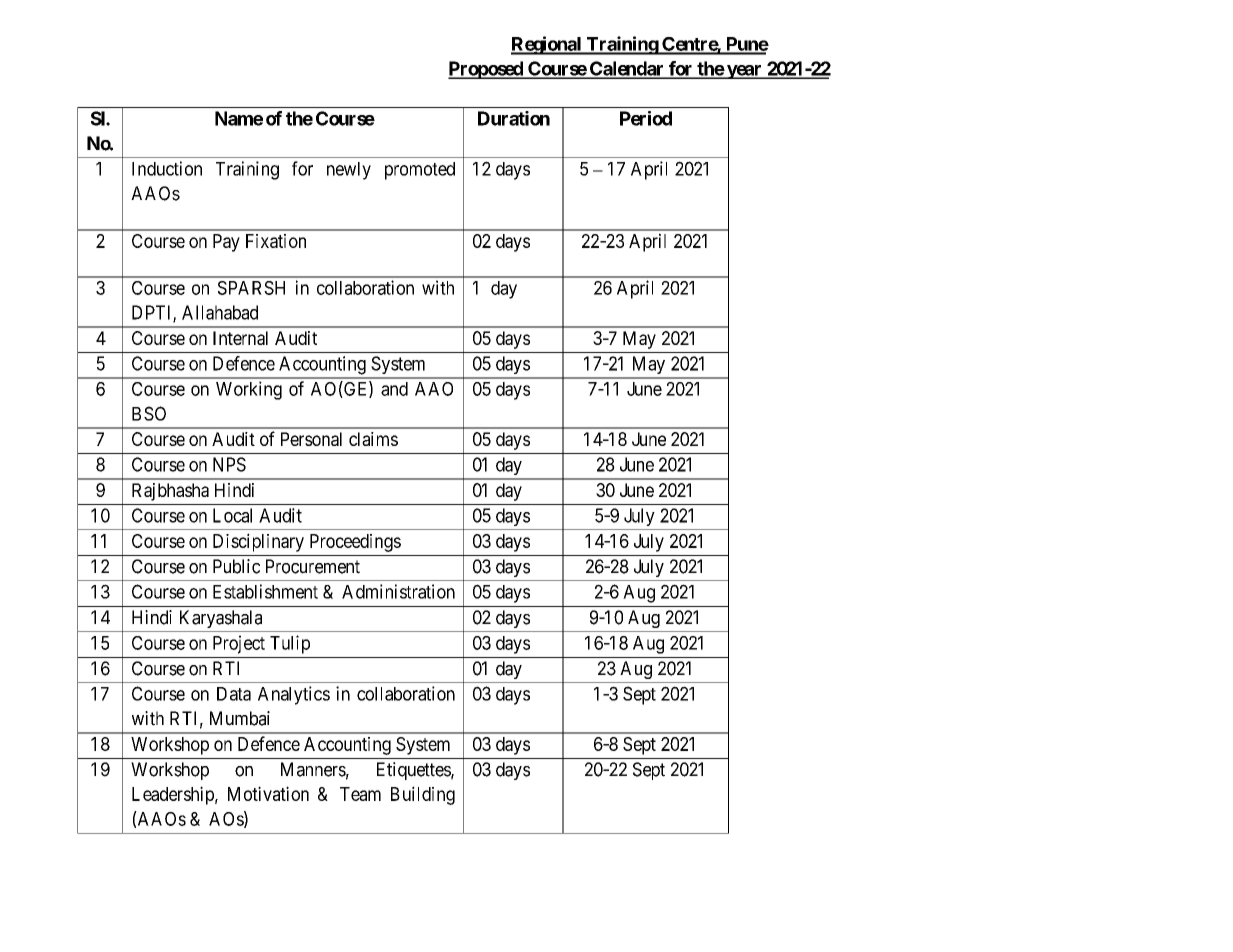 The image size is (1233, 952). Describe the element at coordinates (265, 591) in the document. I see `Establishment` at that location.
